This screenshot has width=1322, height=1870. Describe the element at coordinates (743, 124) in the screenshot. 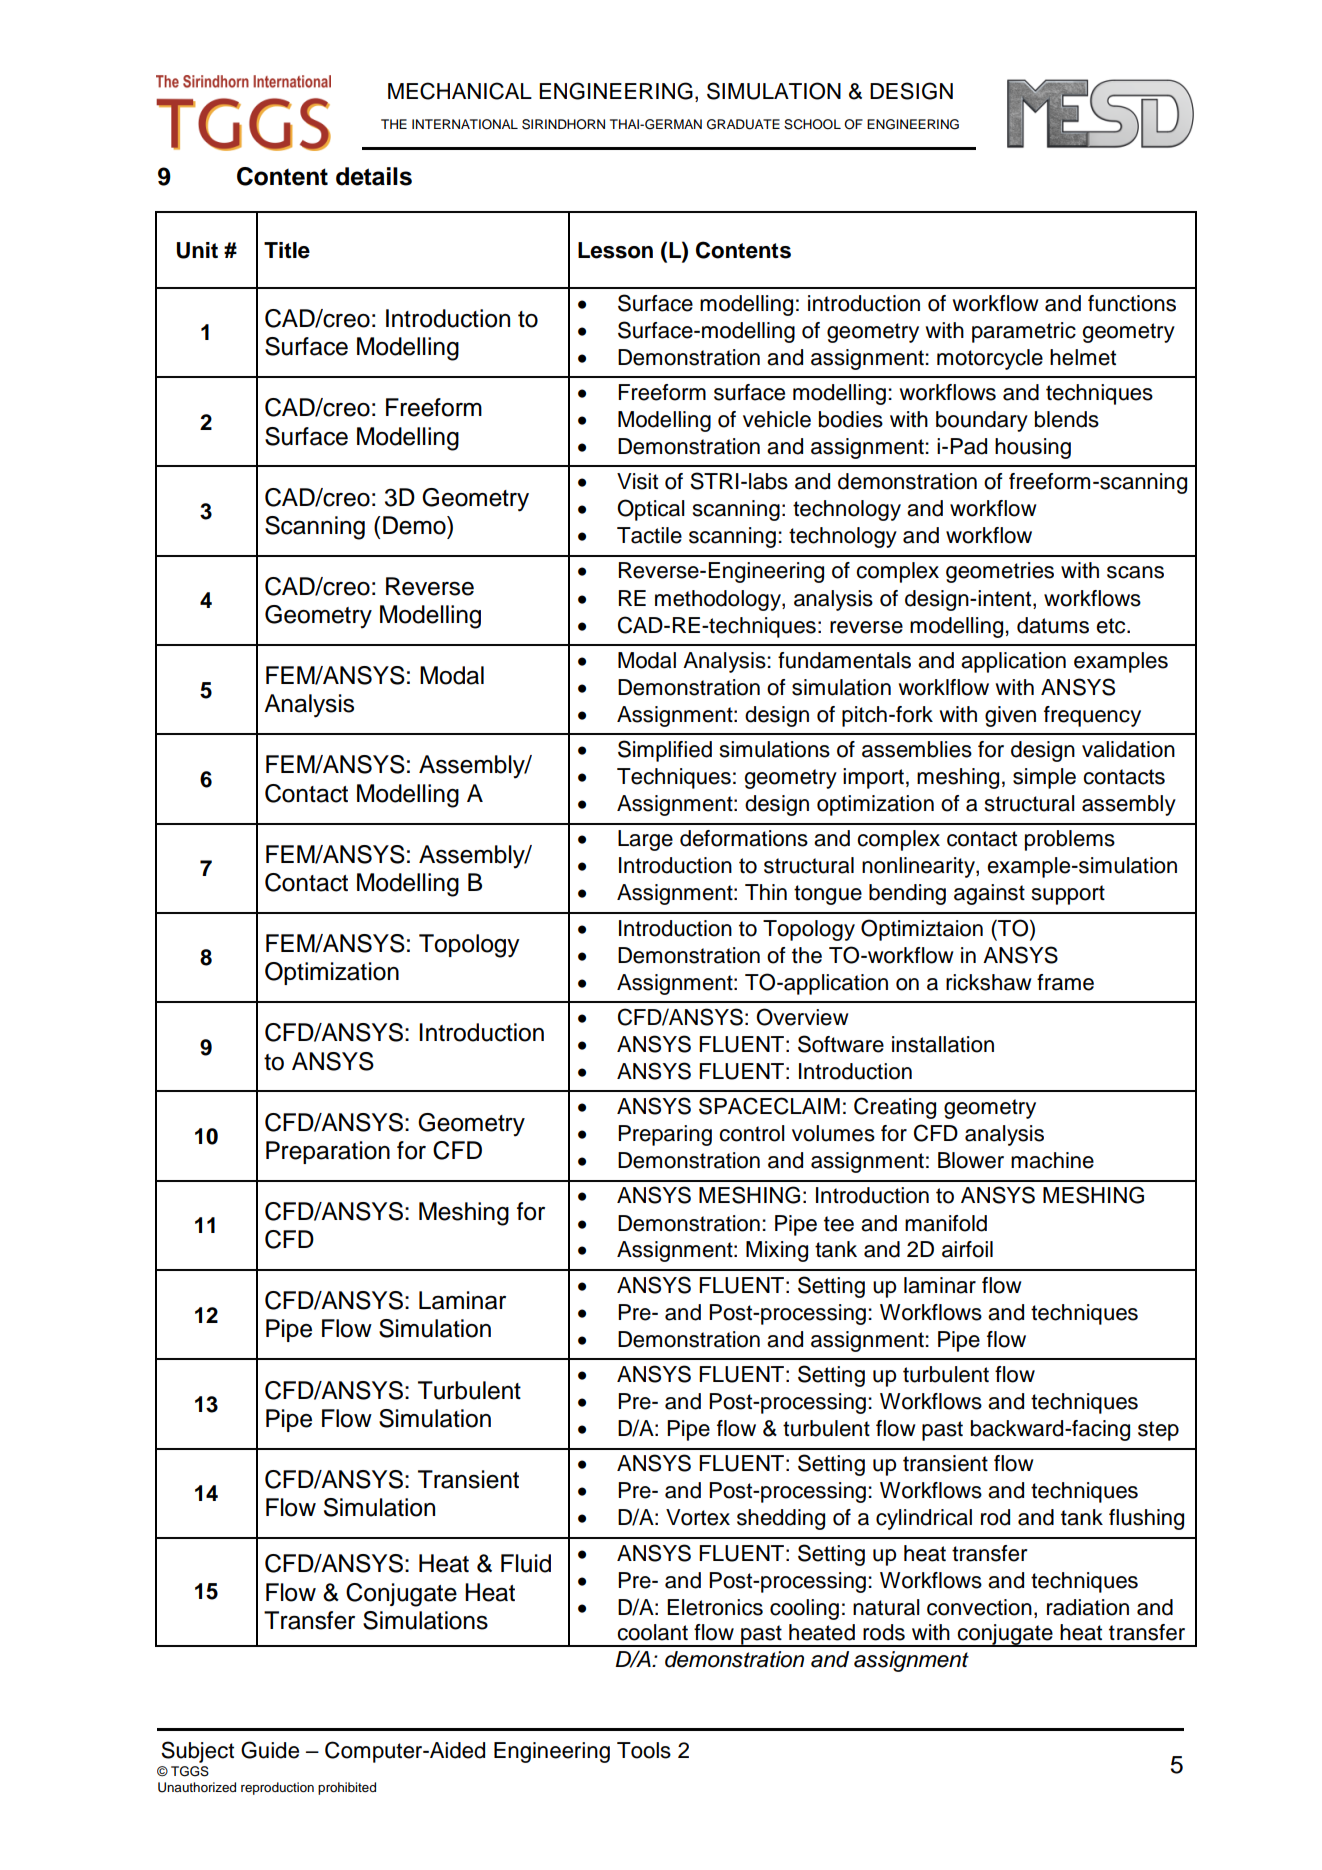

I see `GRADUATE` at that location.
